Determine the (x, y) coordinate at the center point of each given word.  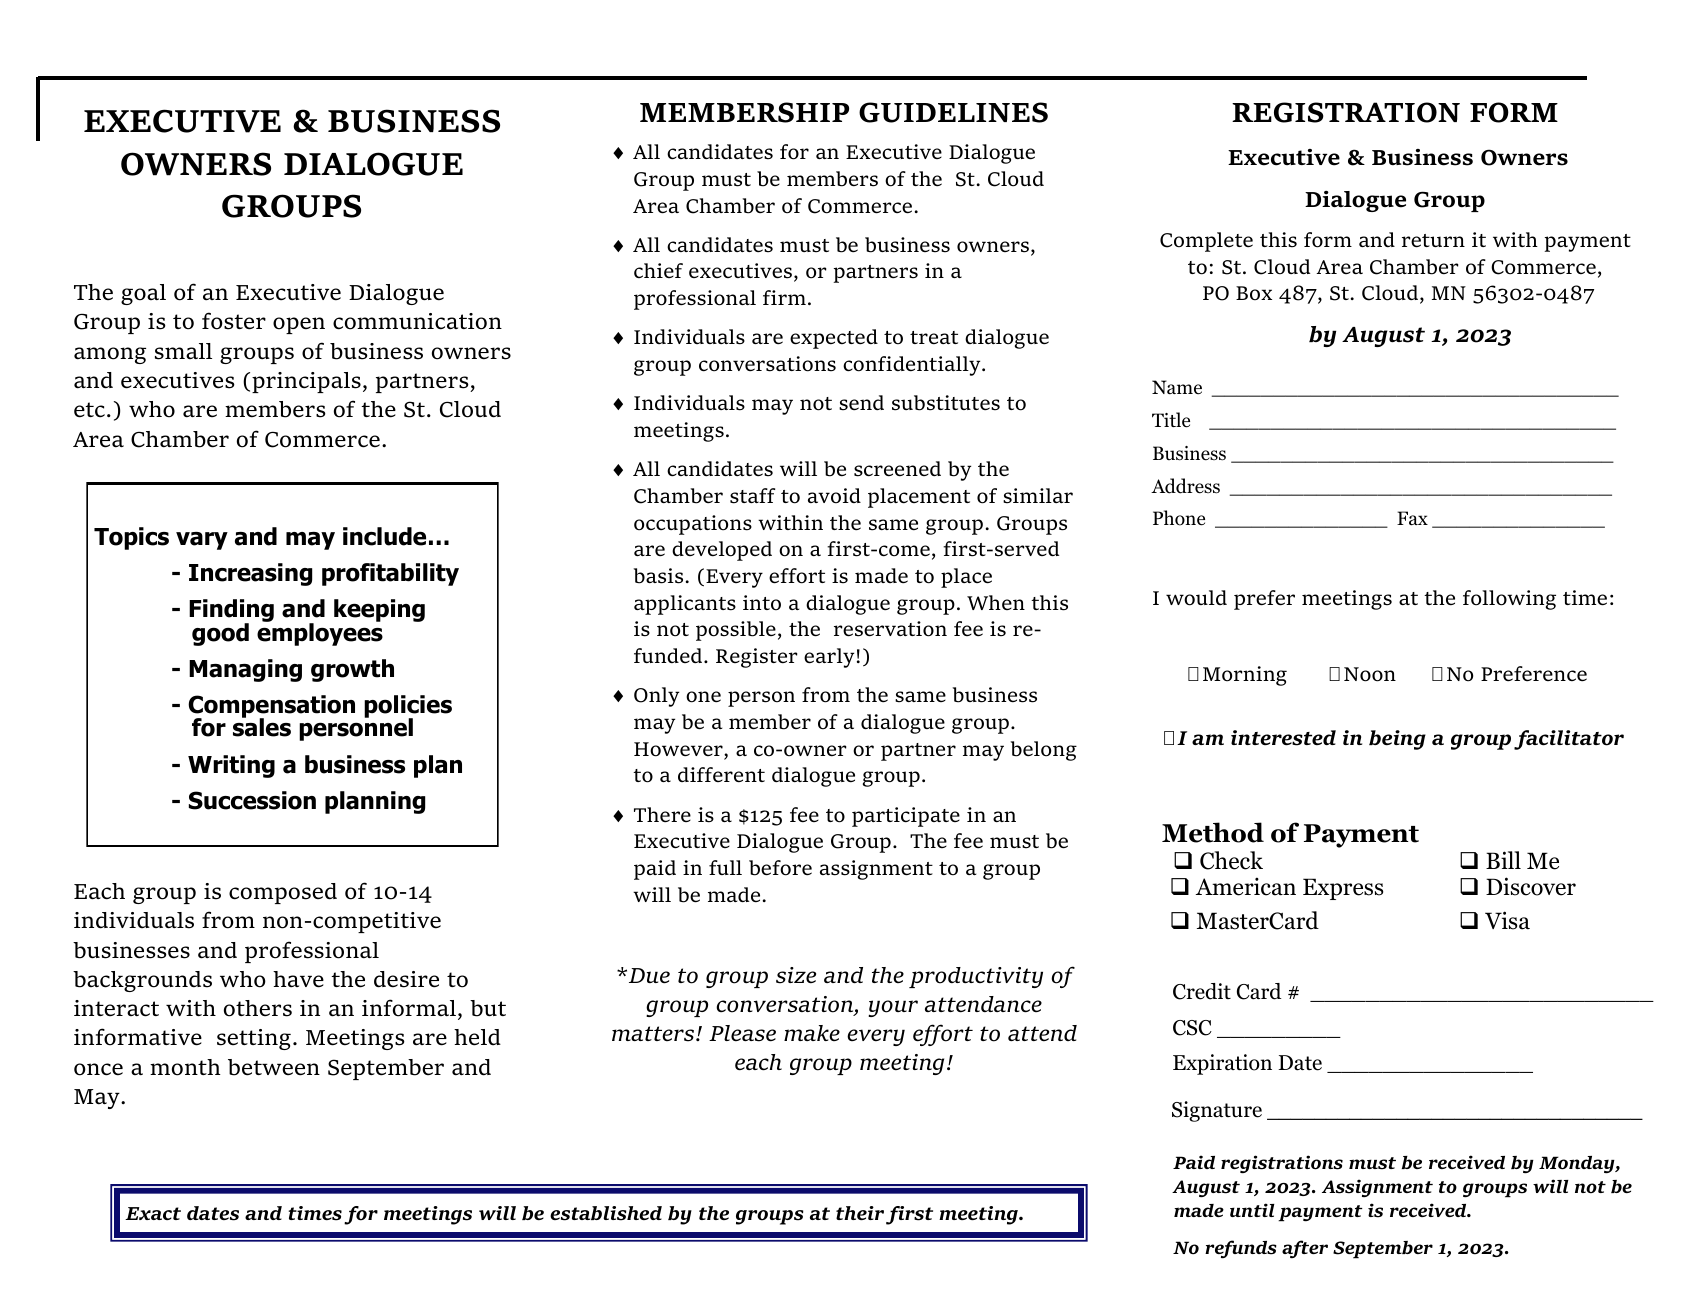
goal (143, 294)
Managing (245, 670)
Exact (153, 1213)
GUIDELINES (953, 112)
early (829, 658)
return (1433, 241)
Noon (1370, 674)
